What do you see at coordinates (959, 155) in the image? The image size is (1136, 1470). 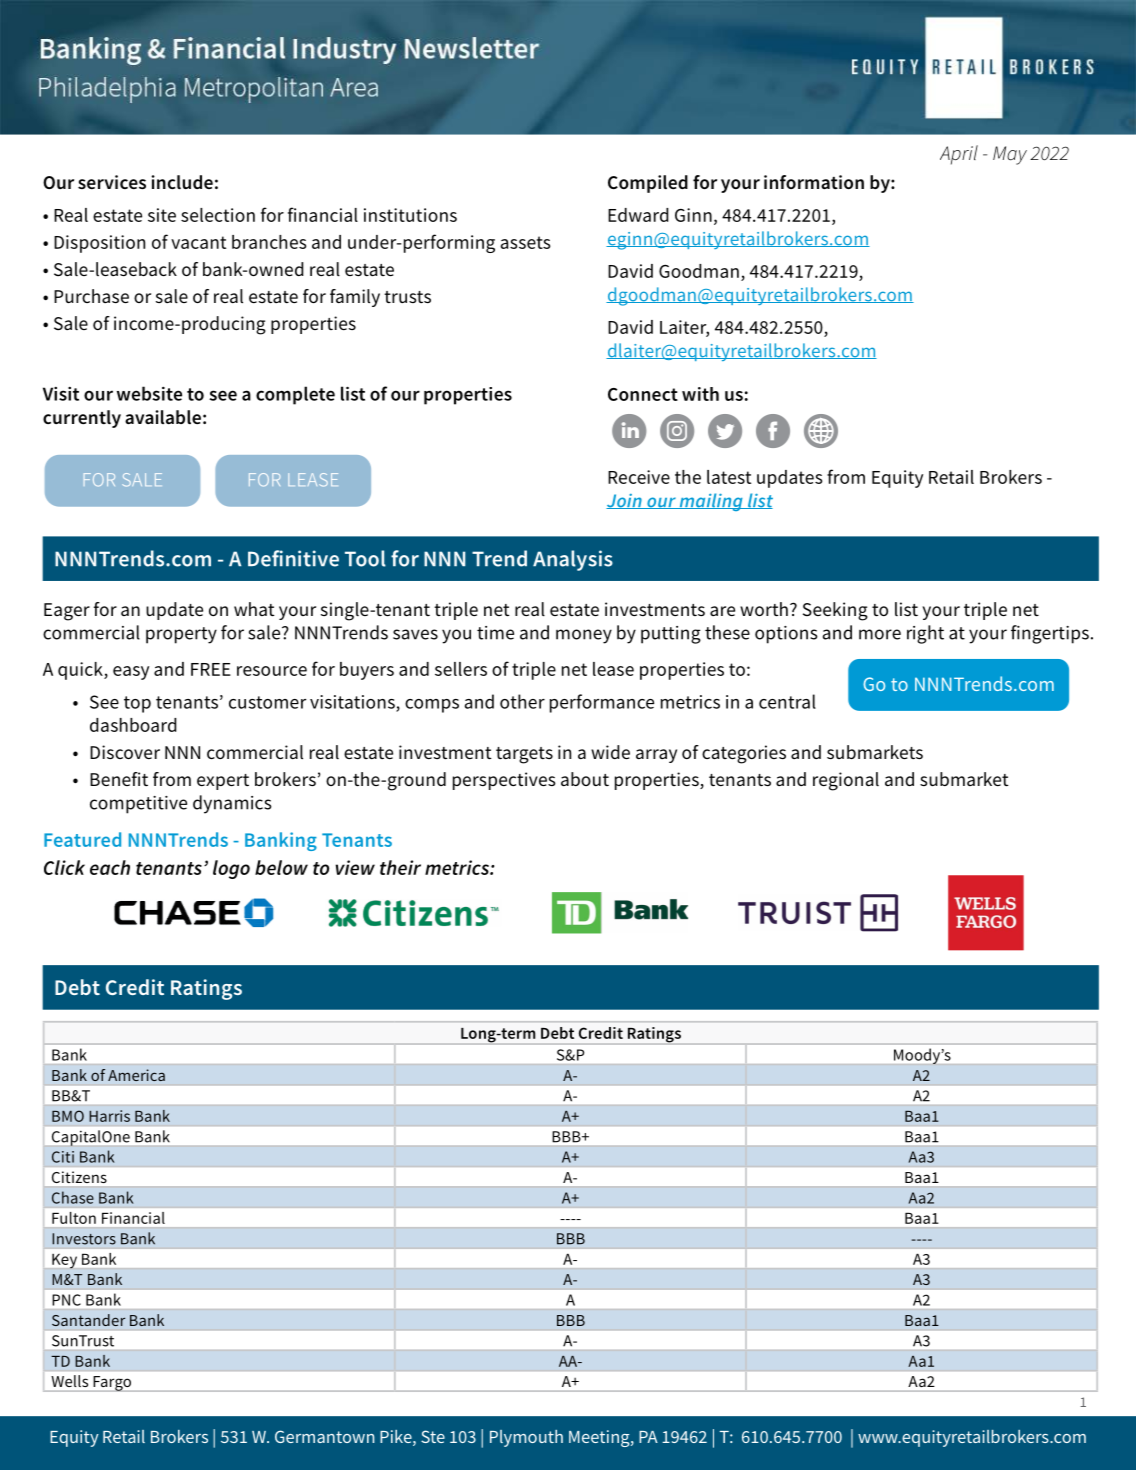 I see `April` at bounding box center [959, 155].
